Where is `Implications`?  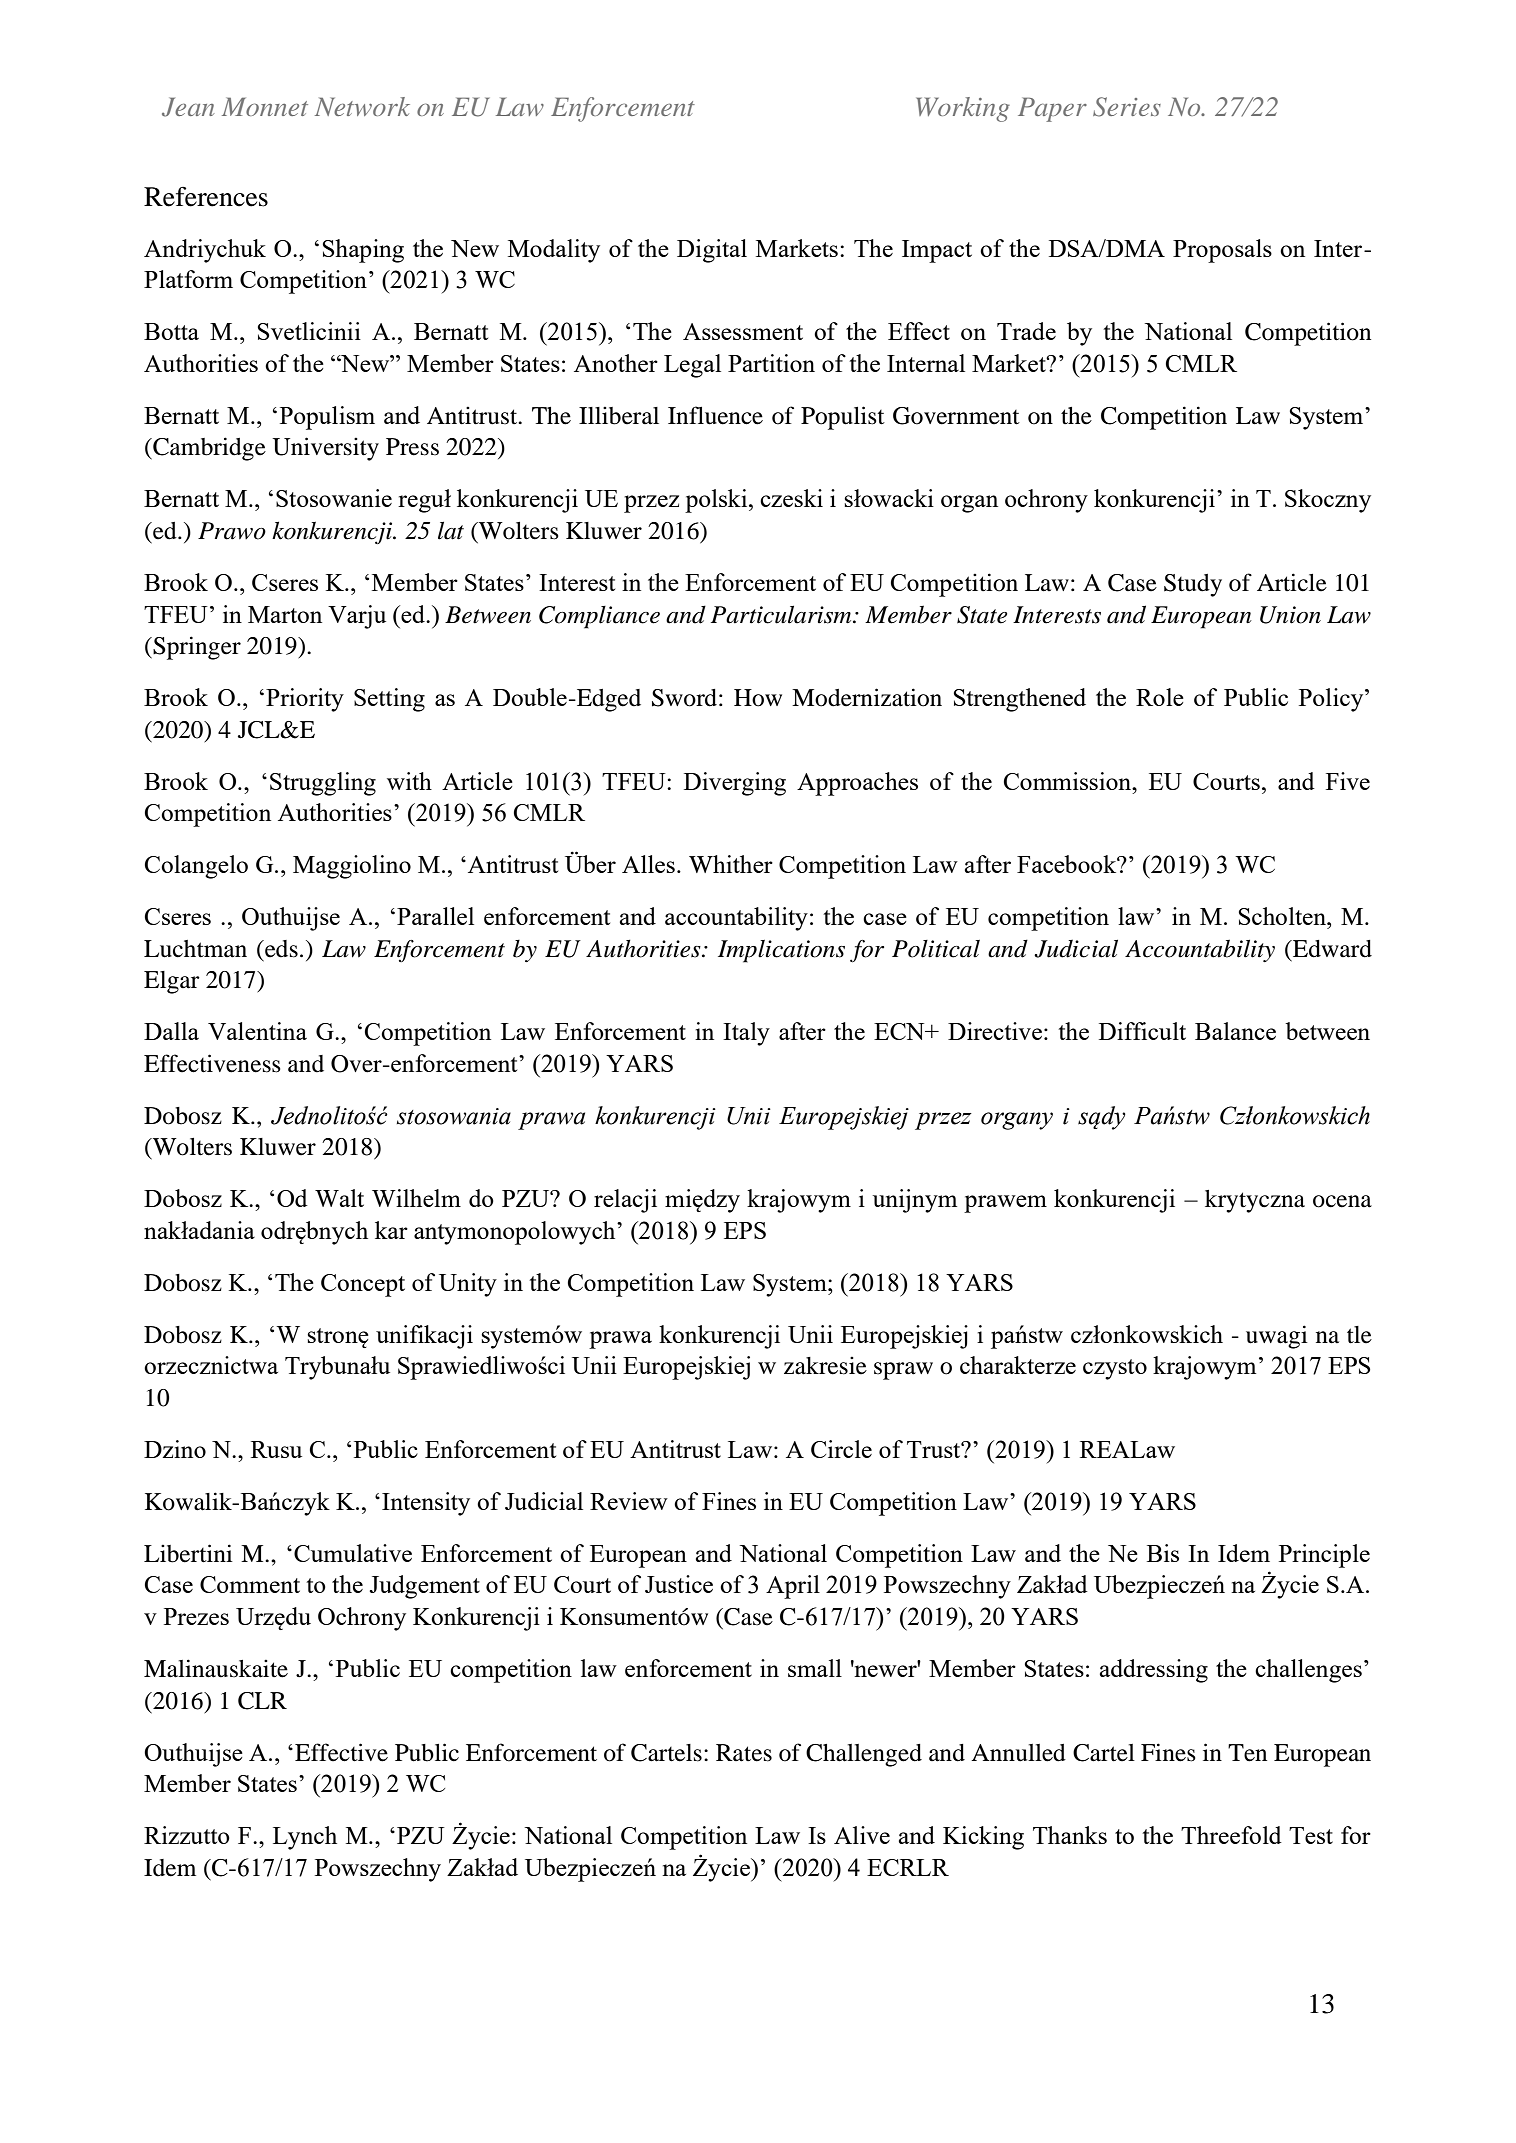 Implications is located at coordinates (781, 951).
